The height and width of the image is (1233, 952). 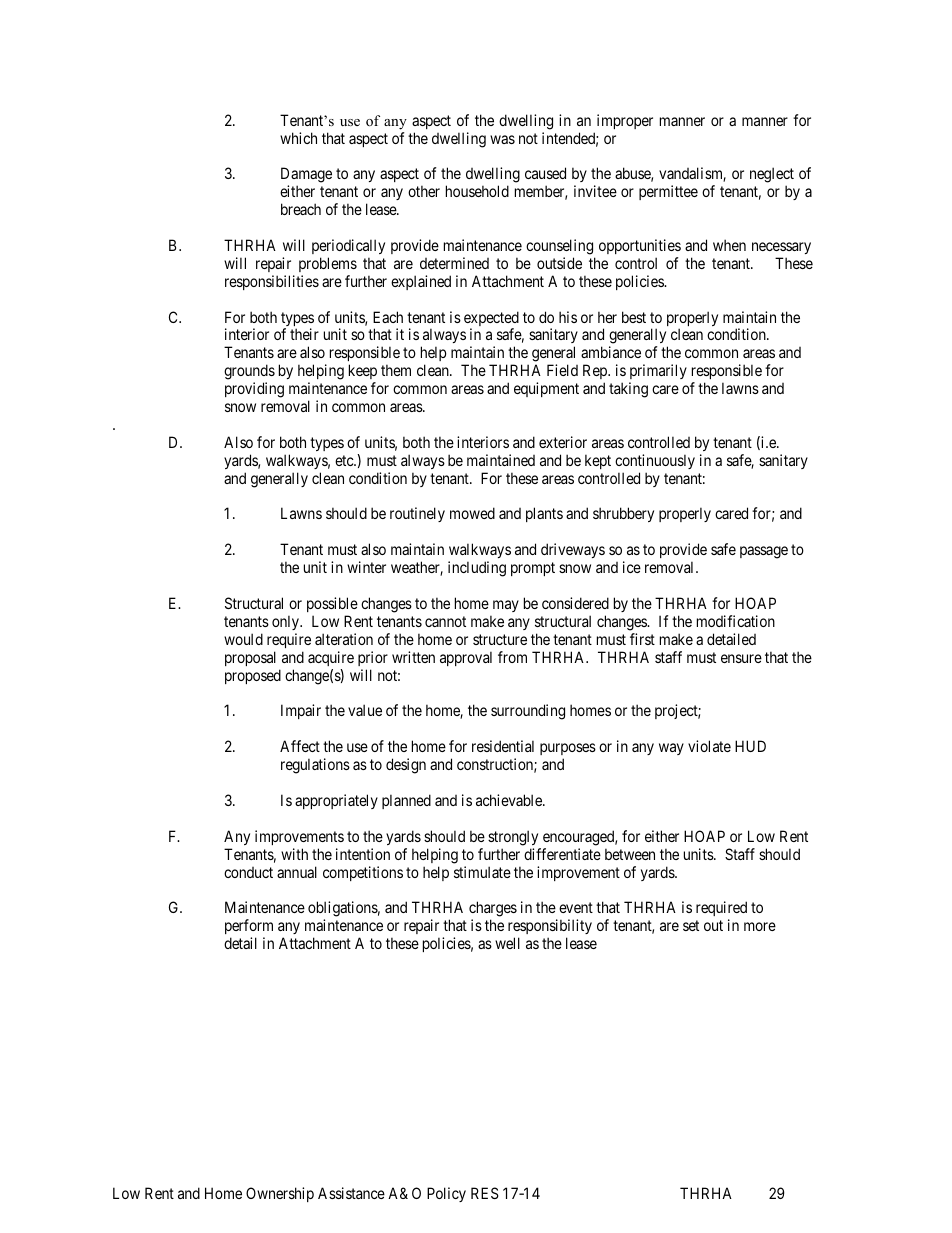 What do you see at coordinates (709, 746) in the image?
I see `violate` at bounding box center [709, 746].
